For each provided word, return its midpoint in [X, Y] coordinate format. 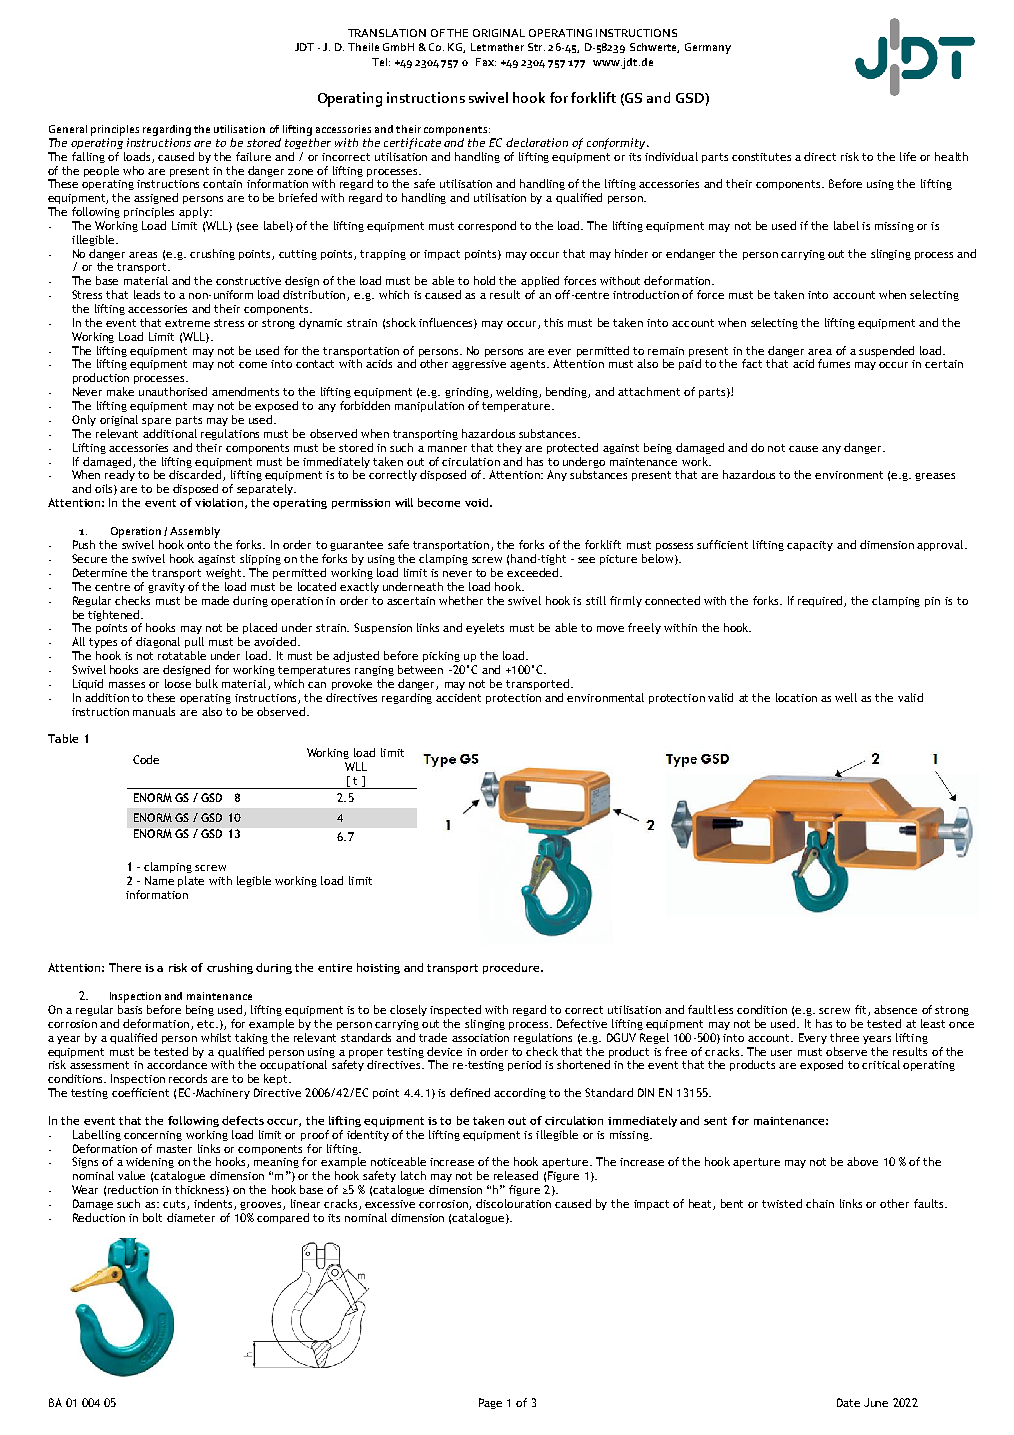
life [908, 156]
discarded [196, 475]
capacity [810, 546]
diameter [191, 1217]
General [68, 129]
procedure [513, 968]
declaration [537, 142]
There [125, 967]
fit [862, 1010]
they [509, 448]
